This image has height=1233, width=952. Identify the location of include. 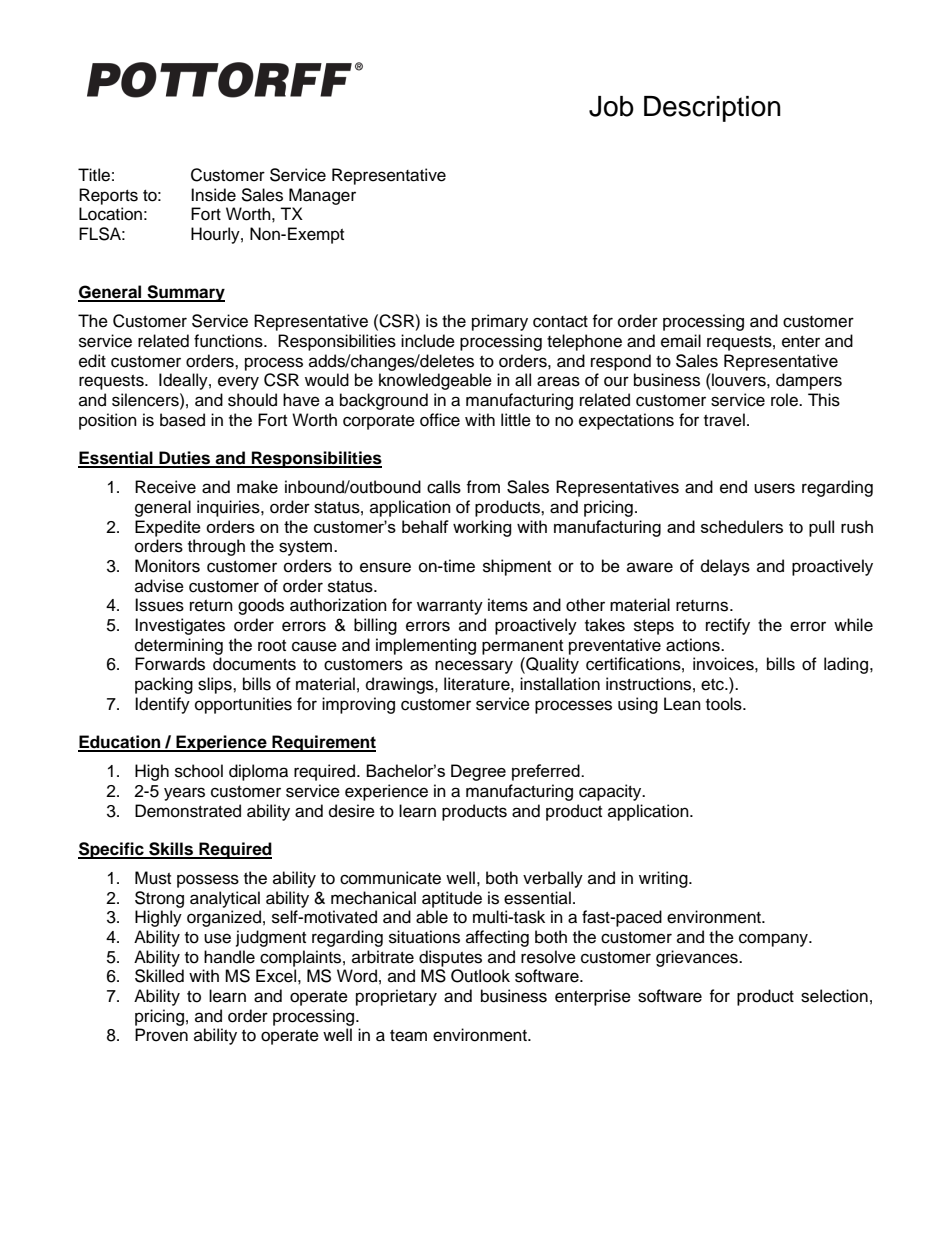
(428, 341).
